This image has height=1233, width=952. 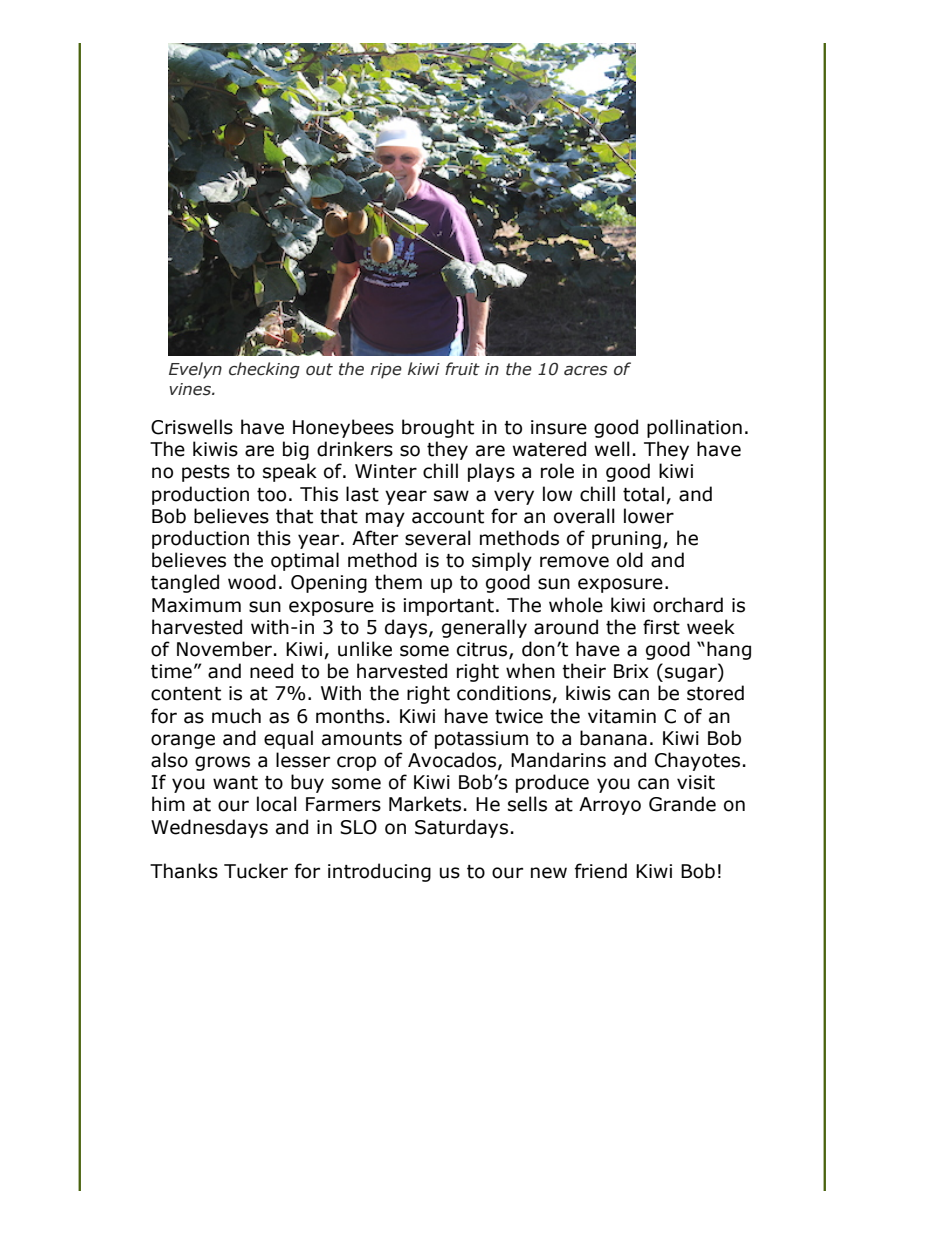 What do you see at coordinates (585, 371) in the image?
I see `acres` at bounding box center [585, 371].
